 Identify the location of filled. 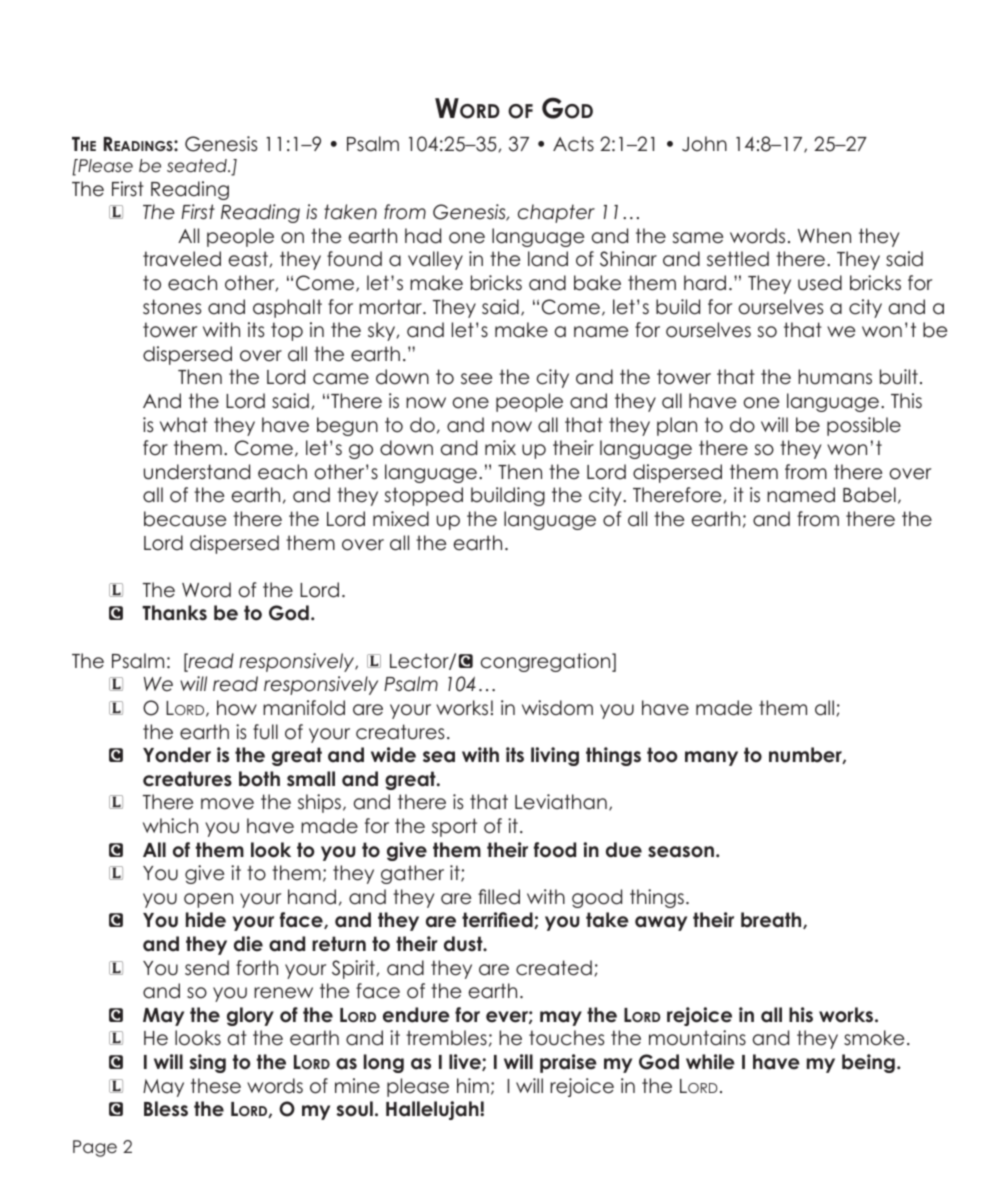
(499, 897).
